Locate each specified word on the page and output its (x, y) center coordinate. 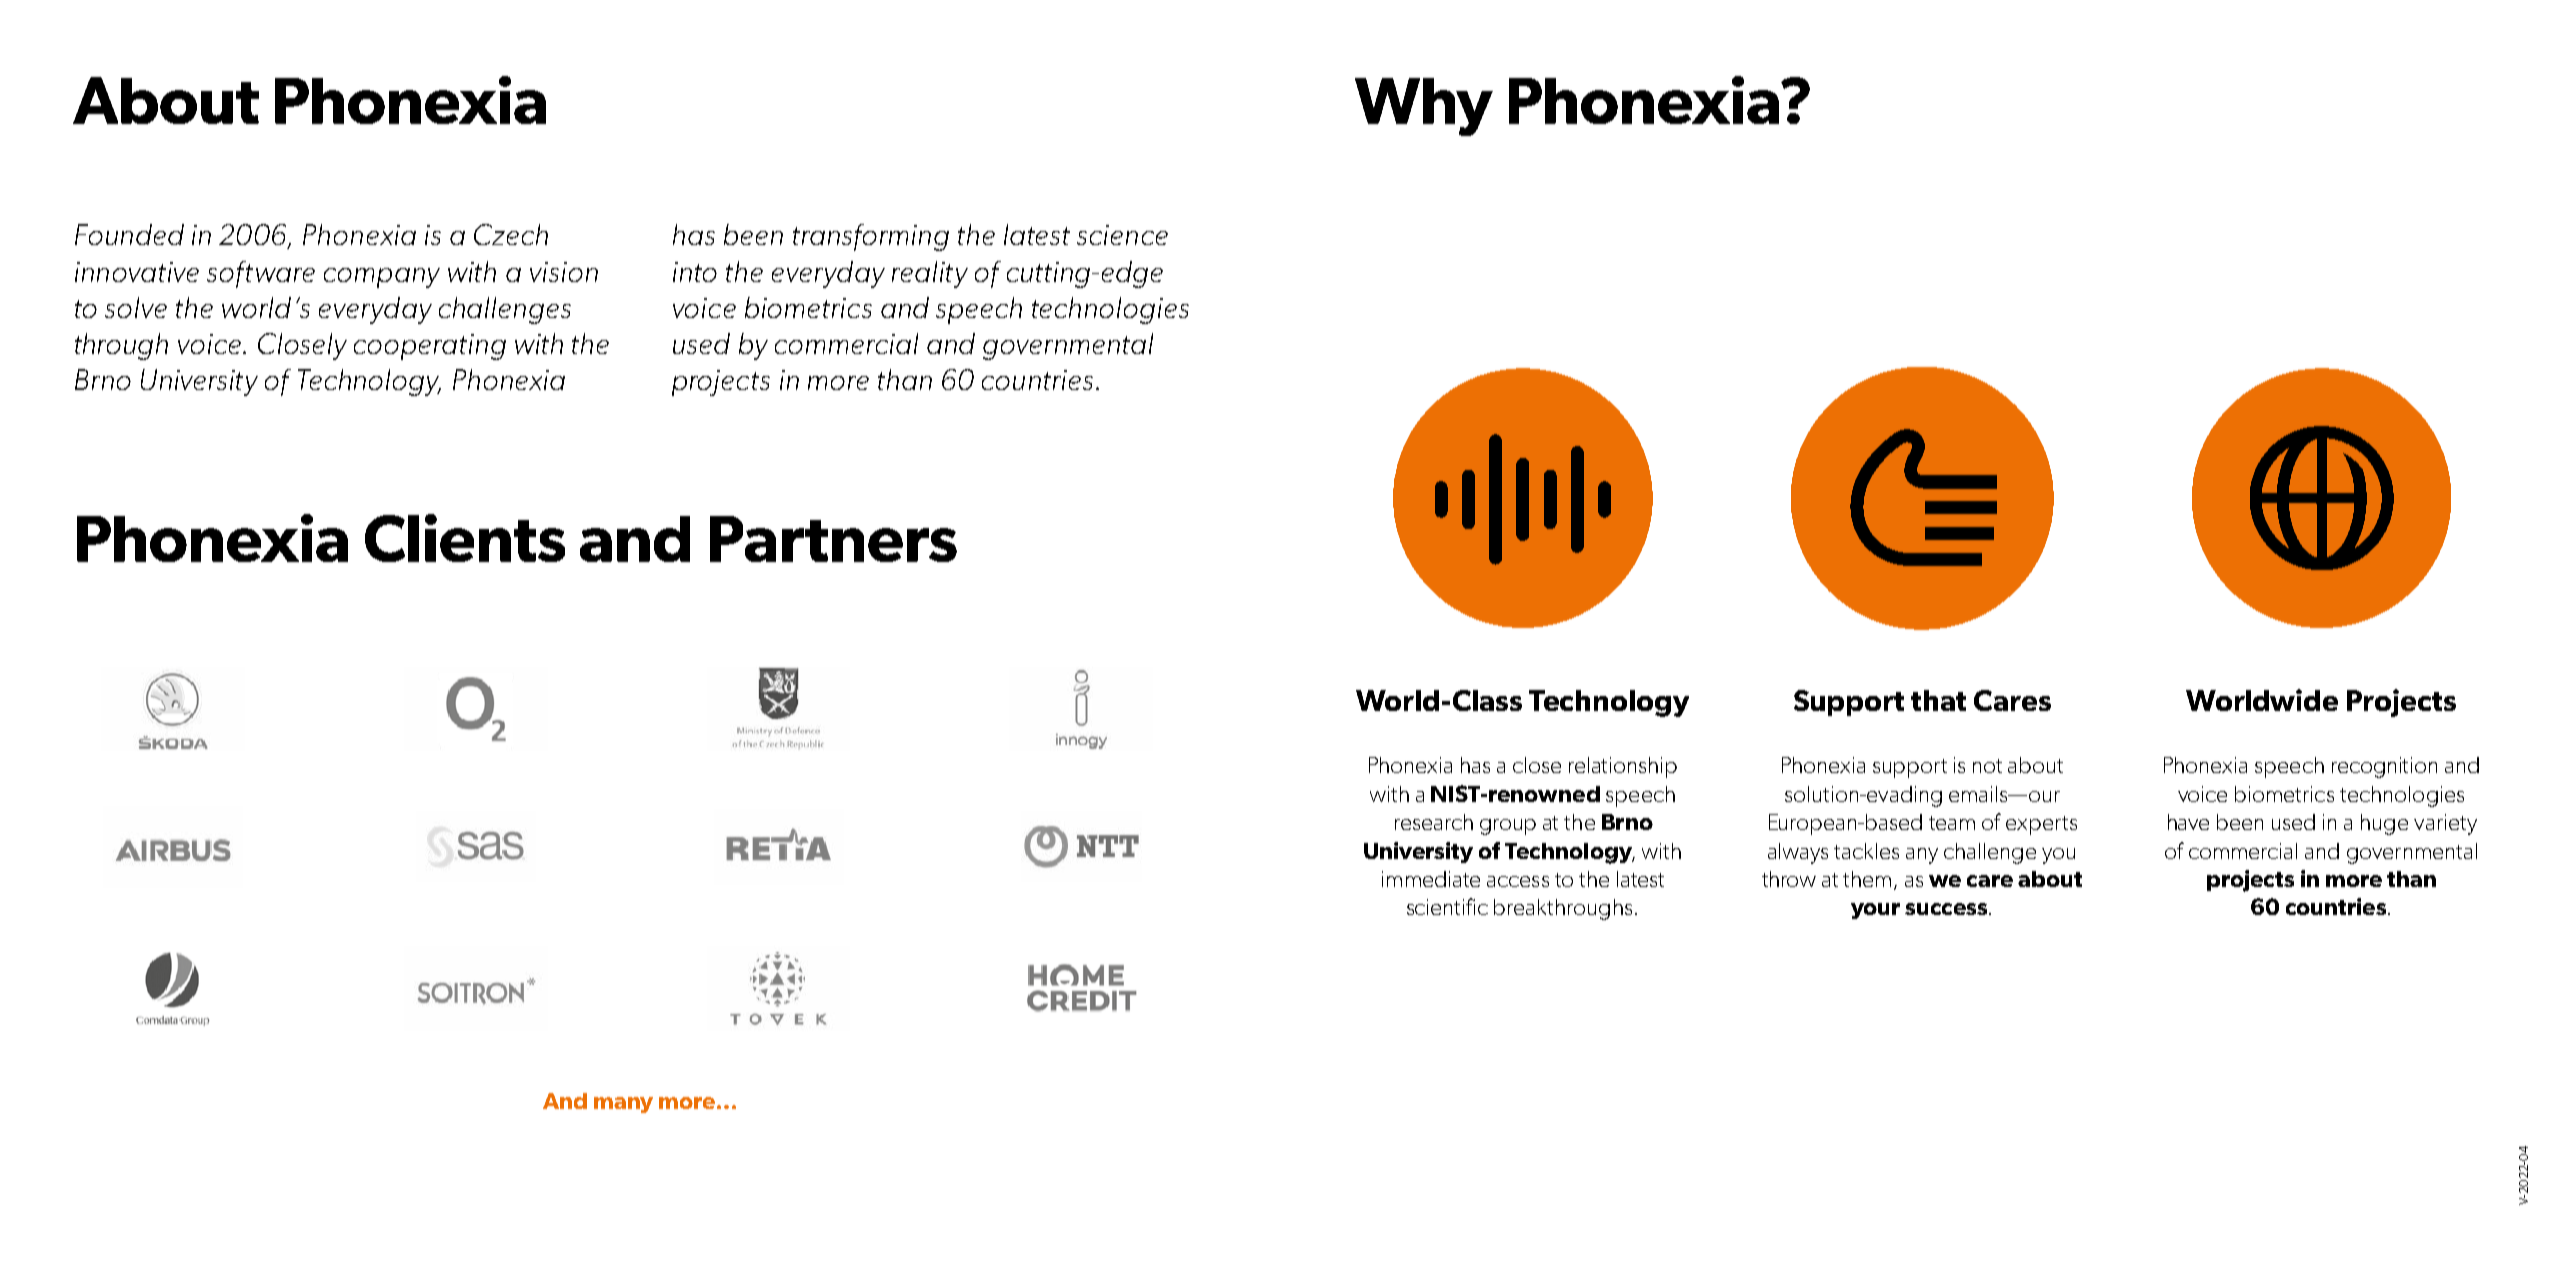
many (623, 1105)
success (1946, 909)
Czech (511, 234)
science (1122, 235)
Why (1424, 107)
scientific (1447, 906)
